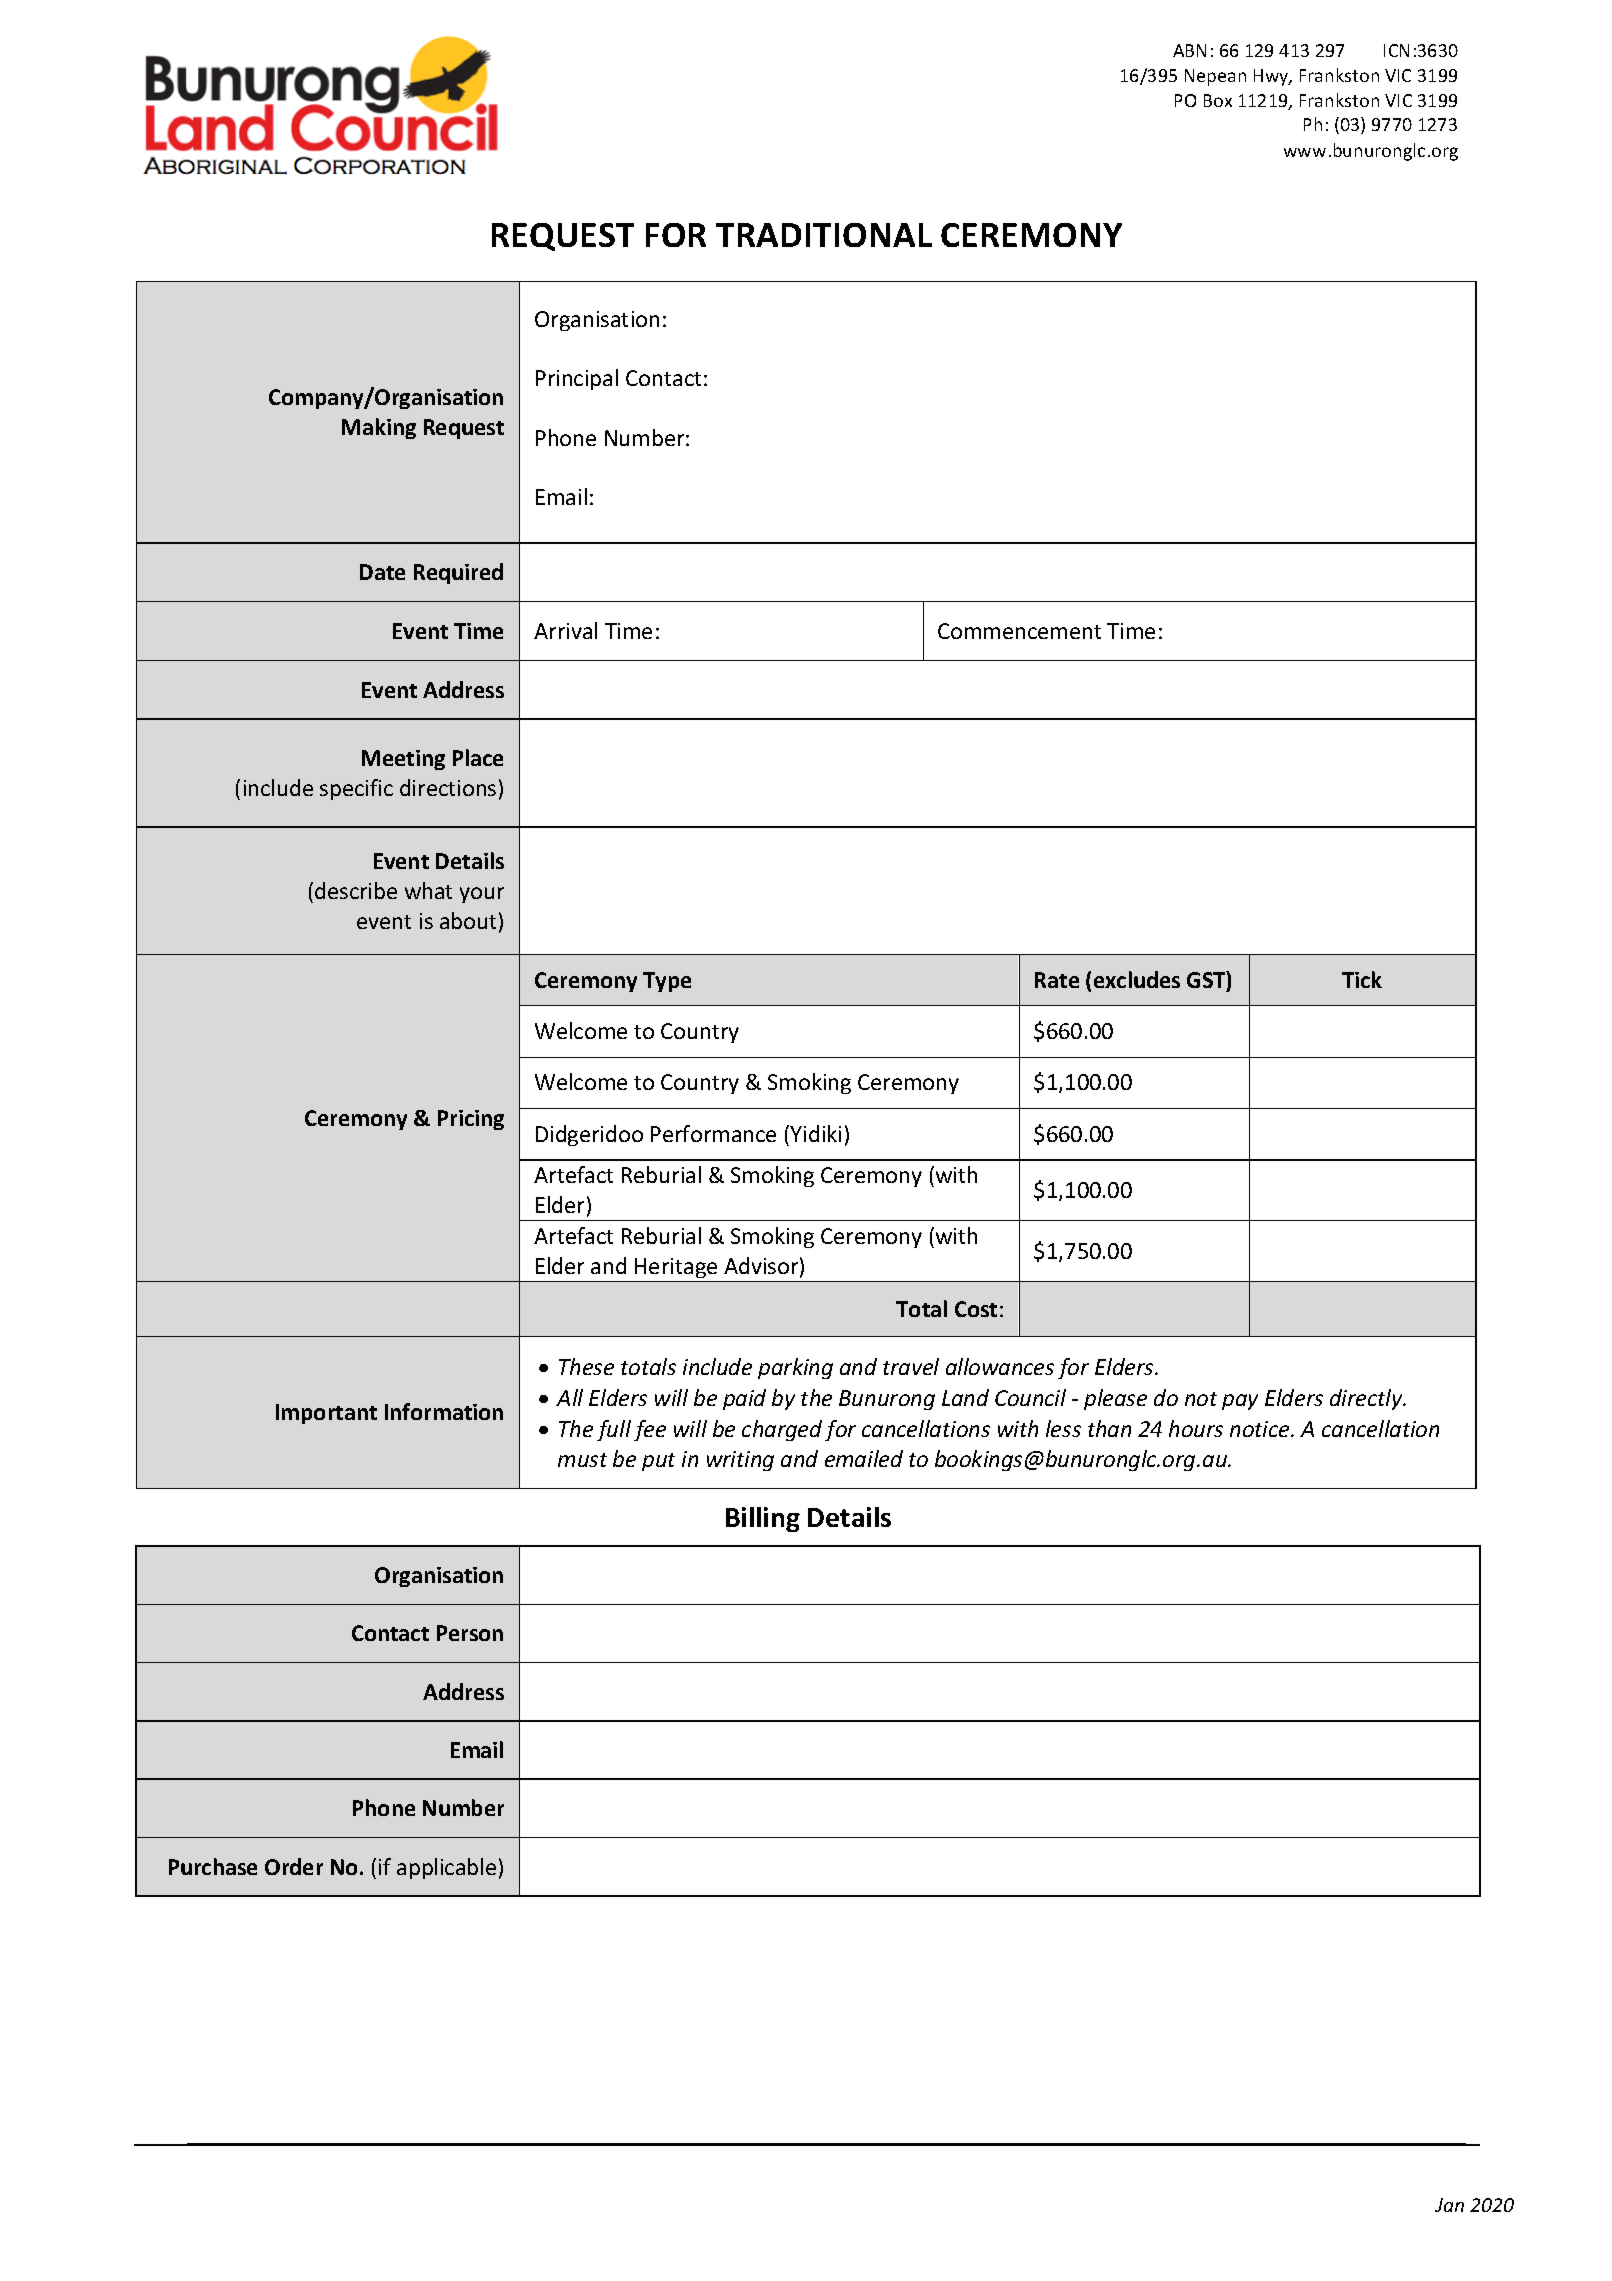 This document has height=2281, width=1612. Describe the element at coordinates (471, 1120) in the document. I see `Pricing` at that location.
